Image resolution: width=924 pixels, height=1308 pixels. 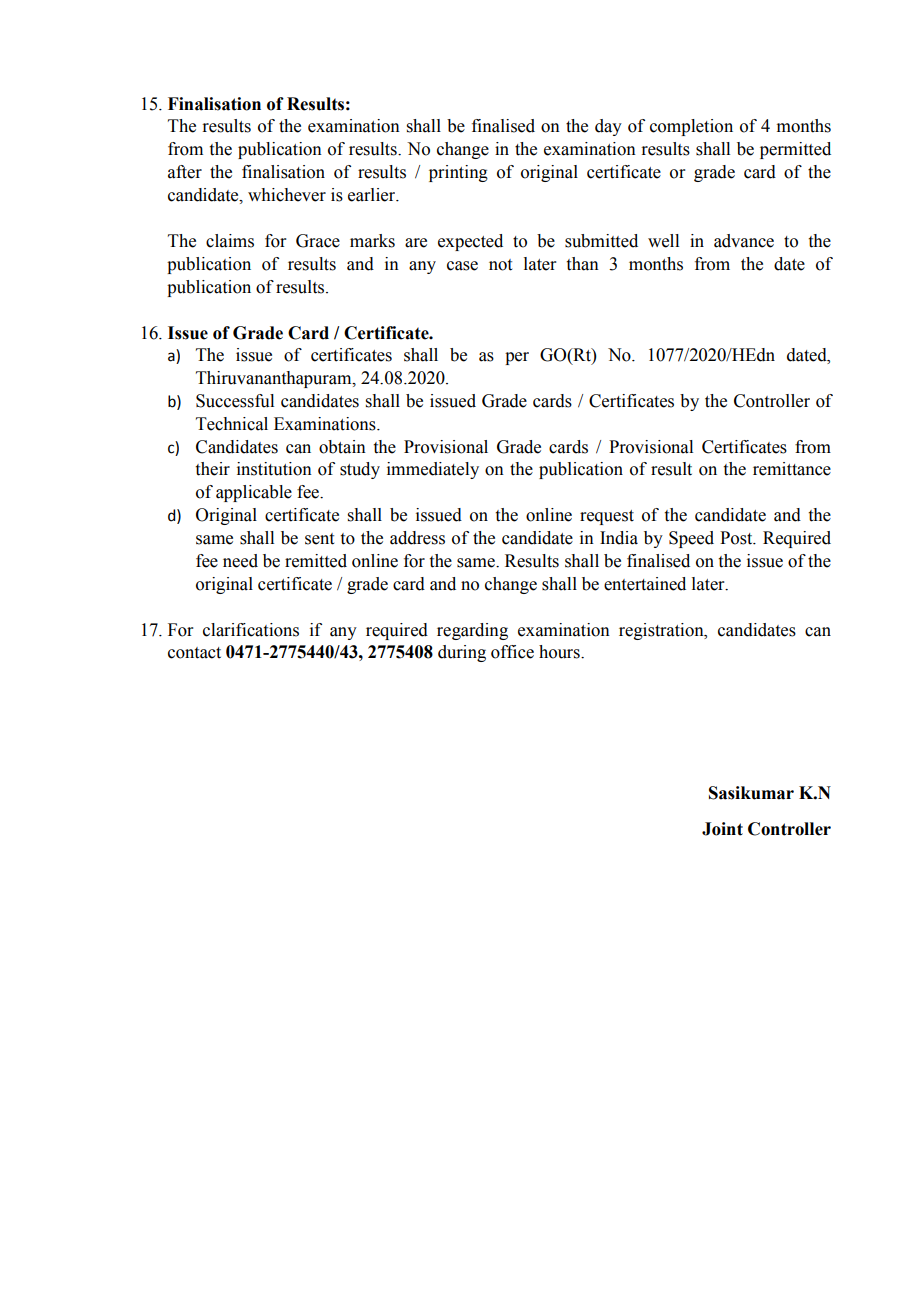 What do you see at coordinates (500, 265) in the document?
I see `not` at bounding box center [500, 265].
